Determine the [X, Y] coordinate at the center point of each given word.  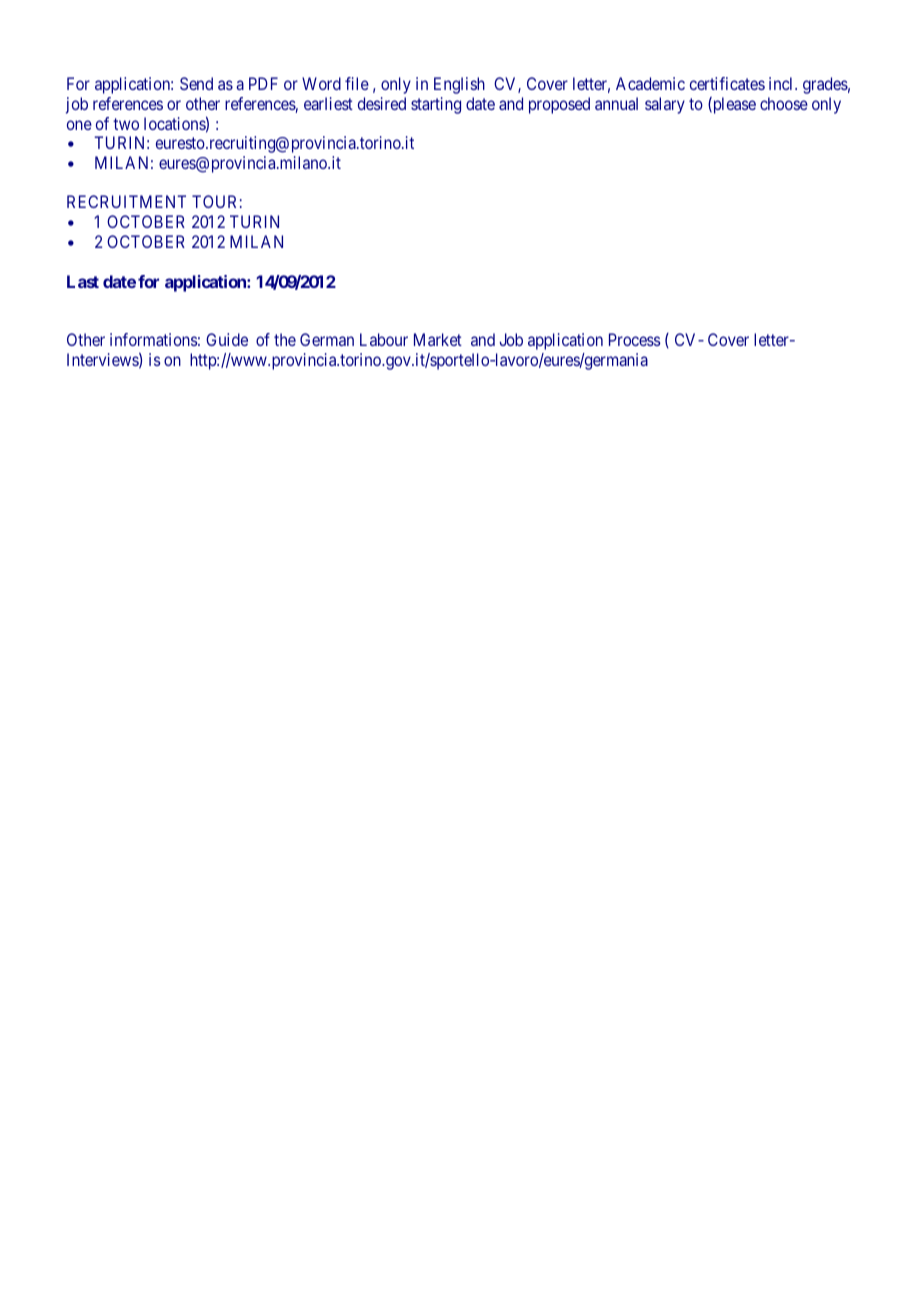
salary [665, 105]
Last [83, 281]
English [459, 85]
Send [196, 83]
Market [438, 339]
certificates [727, 83]
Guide [227, 339]
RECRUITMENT [126, 201]
